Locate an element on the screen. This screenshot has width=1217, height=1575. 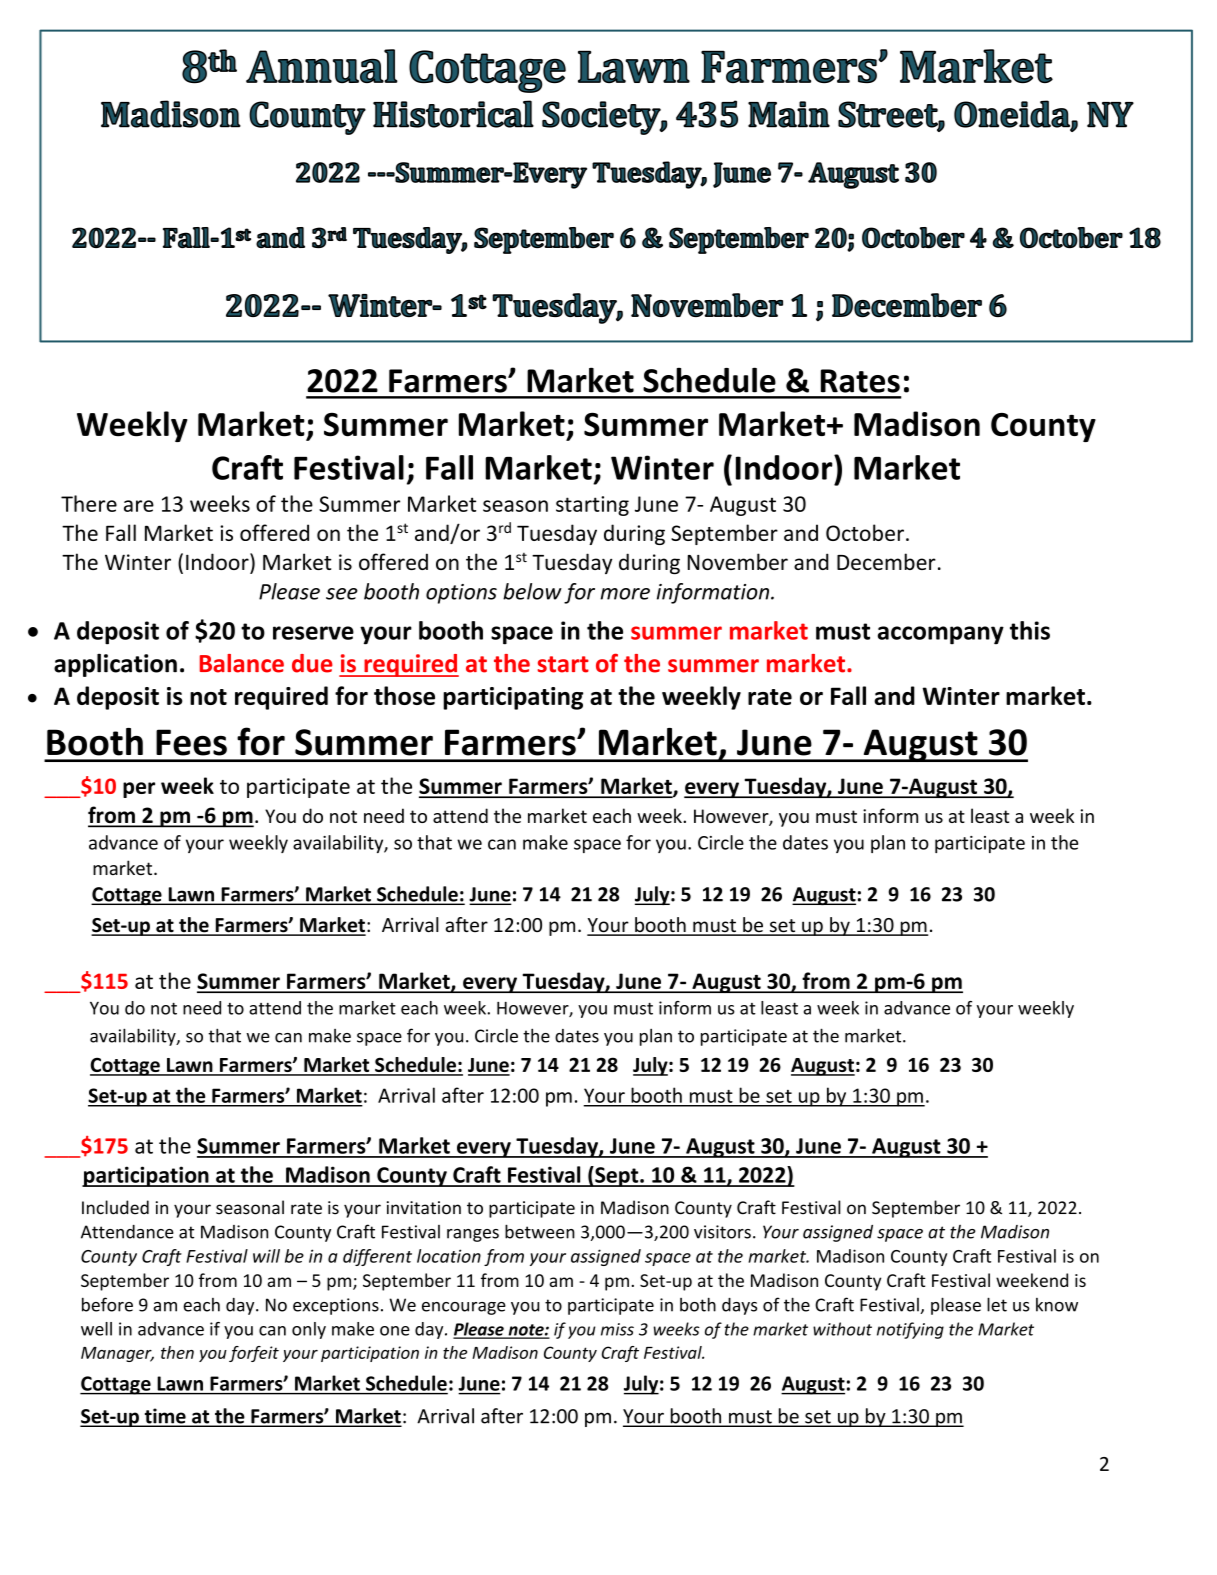
per is located at coordinates (139, 790).
